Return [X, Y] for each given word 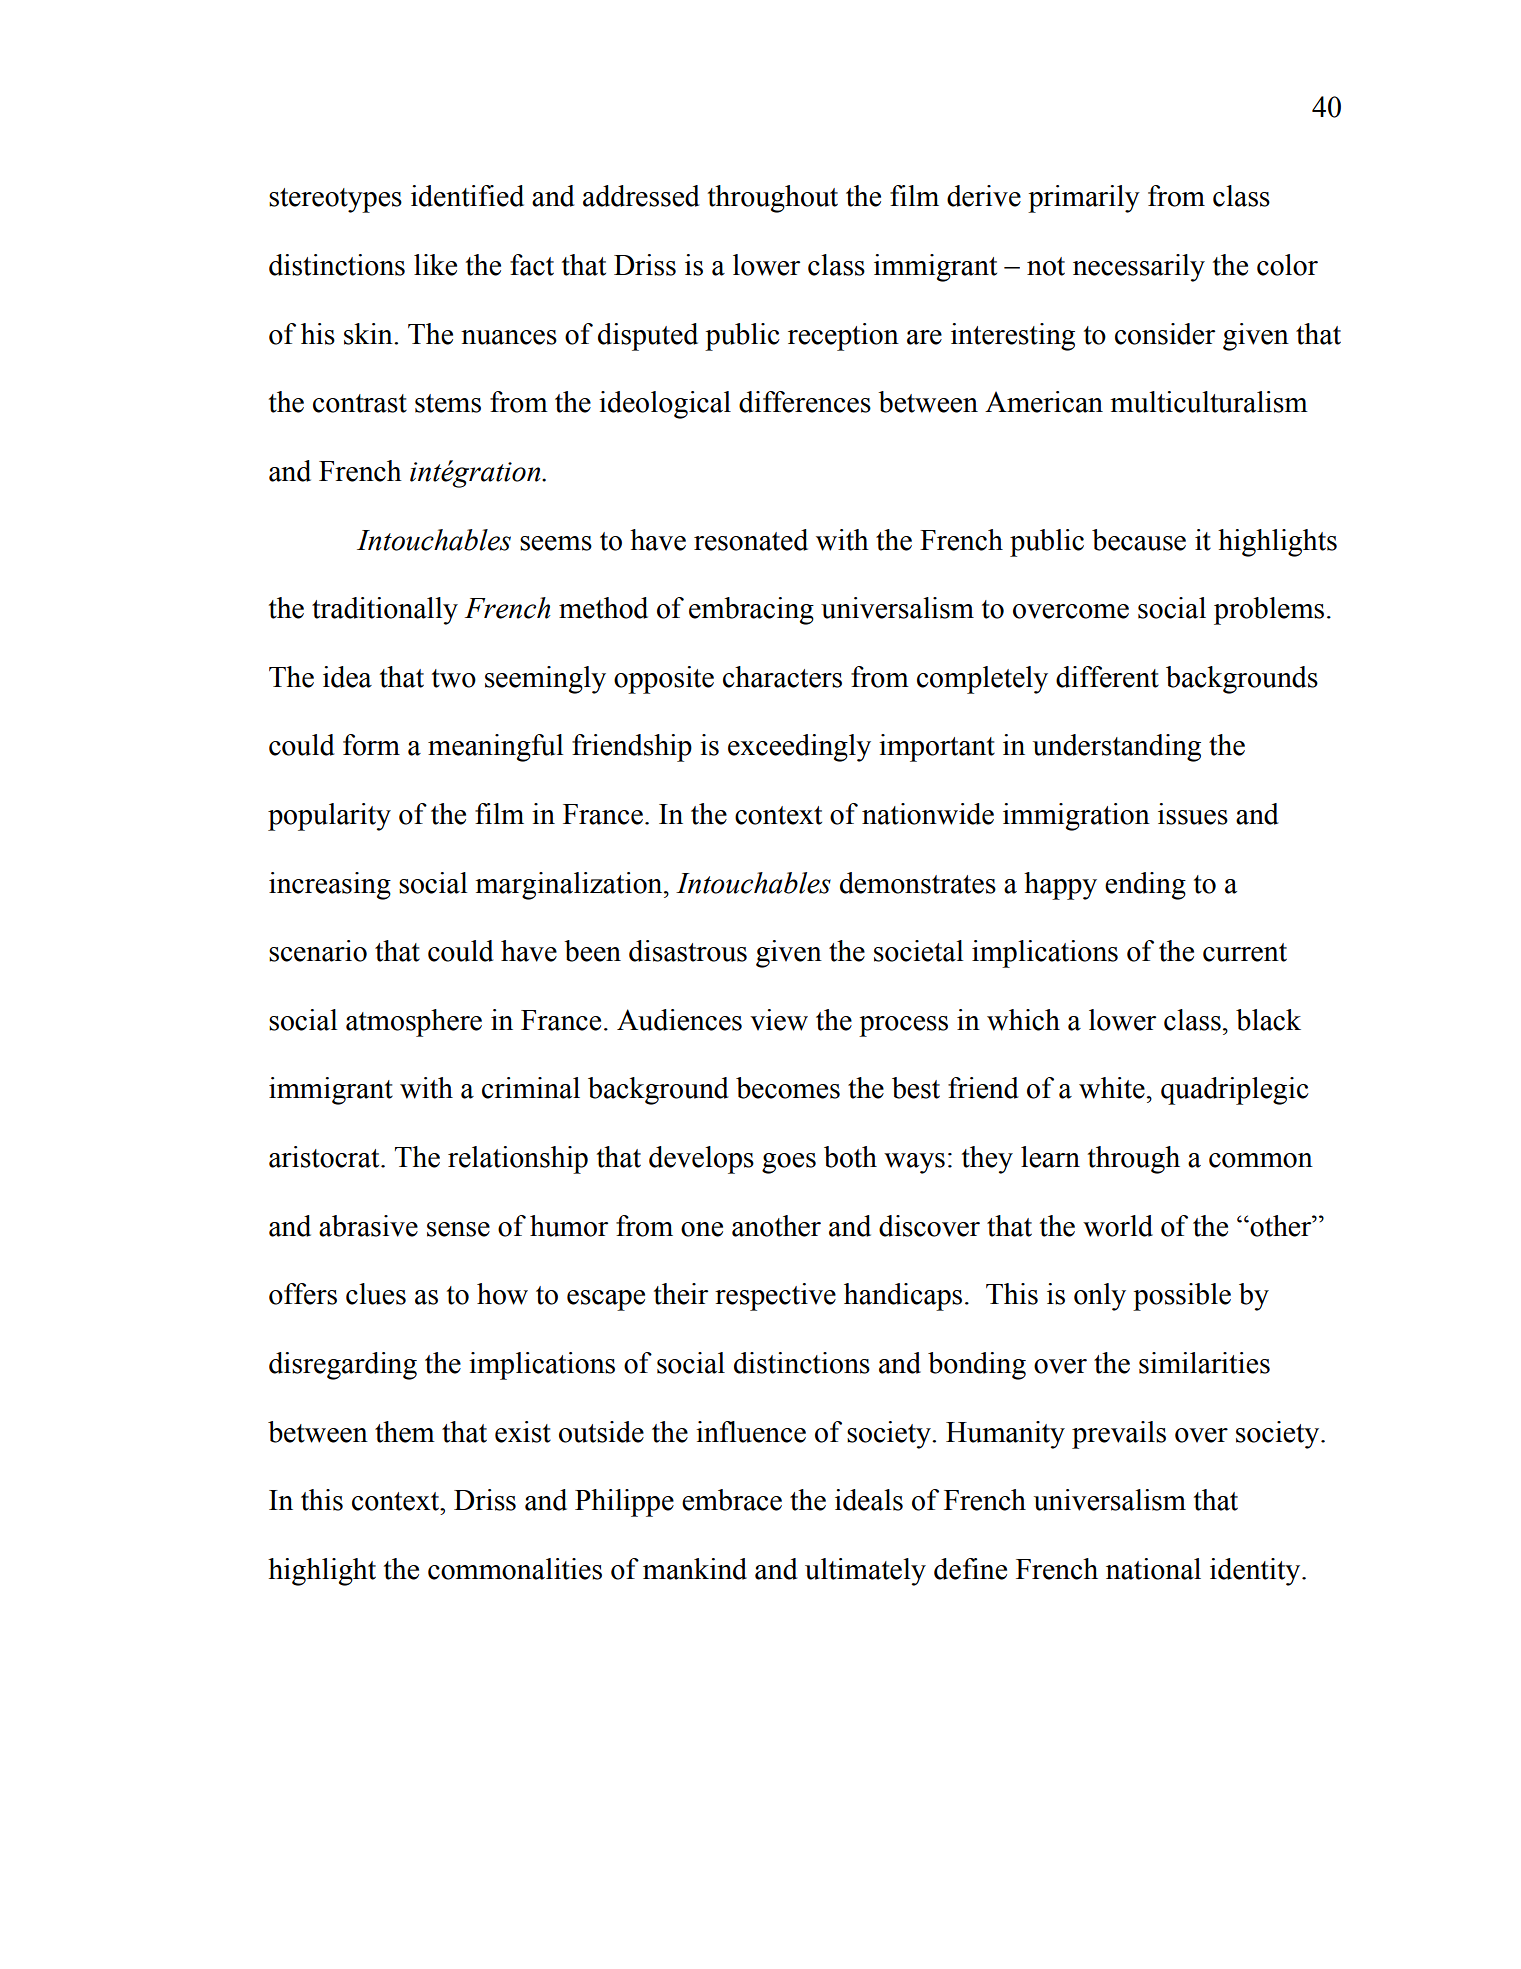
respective [775, 1297]
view [779, 1020]
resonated [751, 540]
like [435, 265]
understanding [1117, 748]
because [1139, 540]
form [371, 745]
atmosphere [414, 1023]
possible [1182, 1297]
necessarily [1139, 268]
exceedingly [799, 748]
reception [843, 337]
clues [376, 1294]
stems [448, 403]
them [405, 1432]
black [1268, 1020]
